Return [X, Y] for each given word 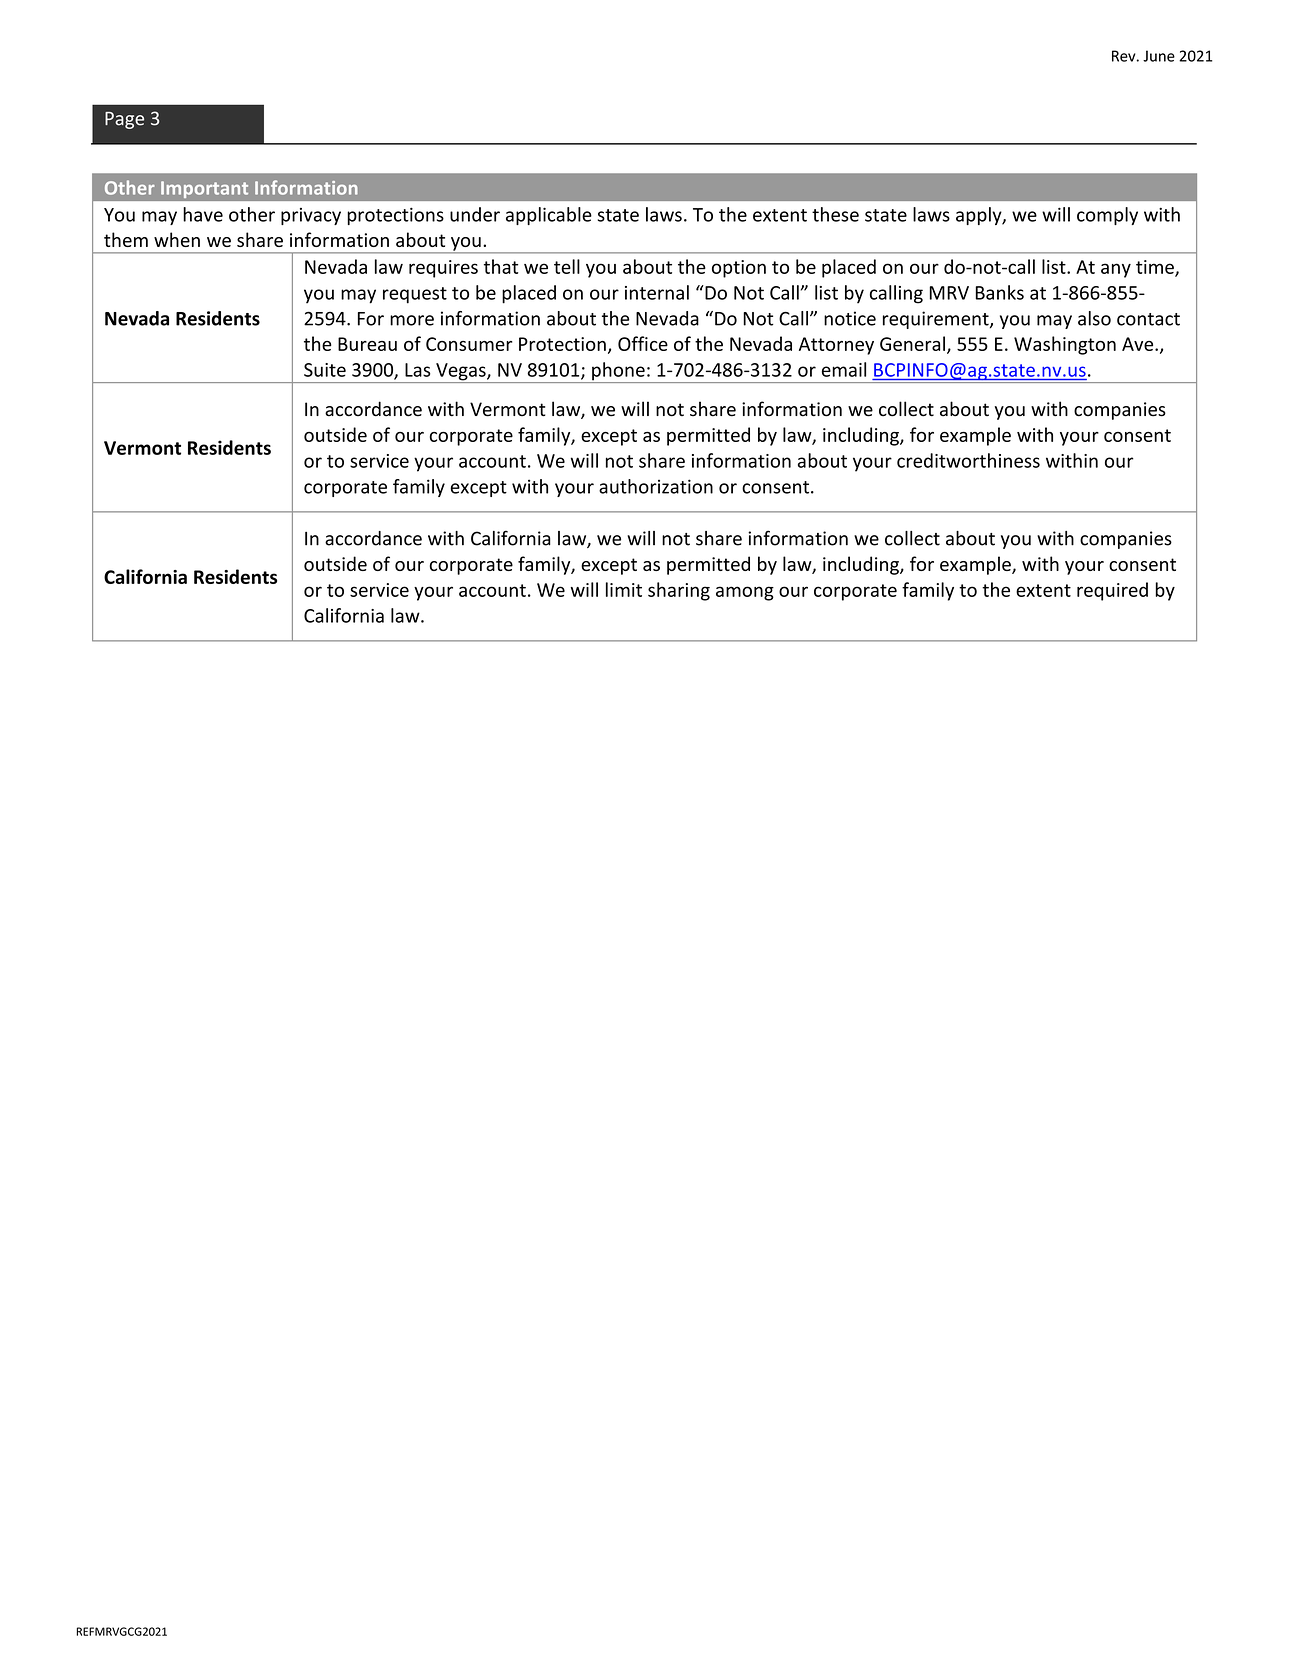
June [1159, 56]
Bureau [367, 344]
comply [1107, 216]
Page [124, 120]
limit [624, 589]
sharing [679, 591]
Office [643, 343]
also [1094, 318]
